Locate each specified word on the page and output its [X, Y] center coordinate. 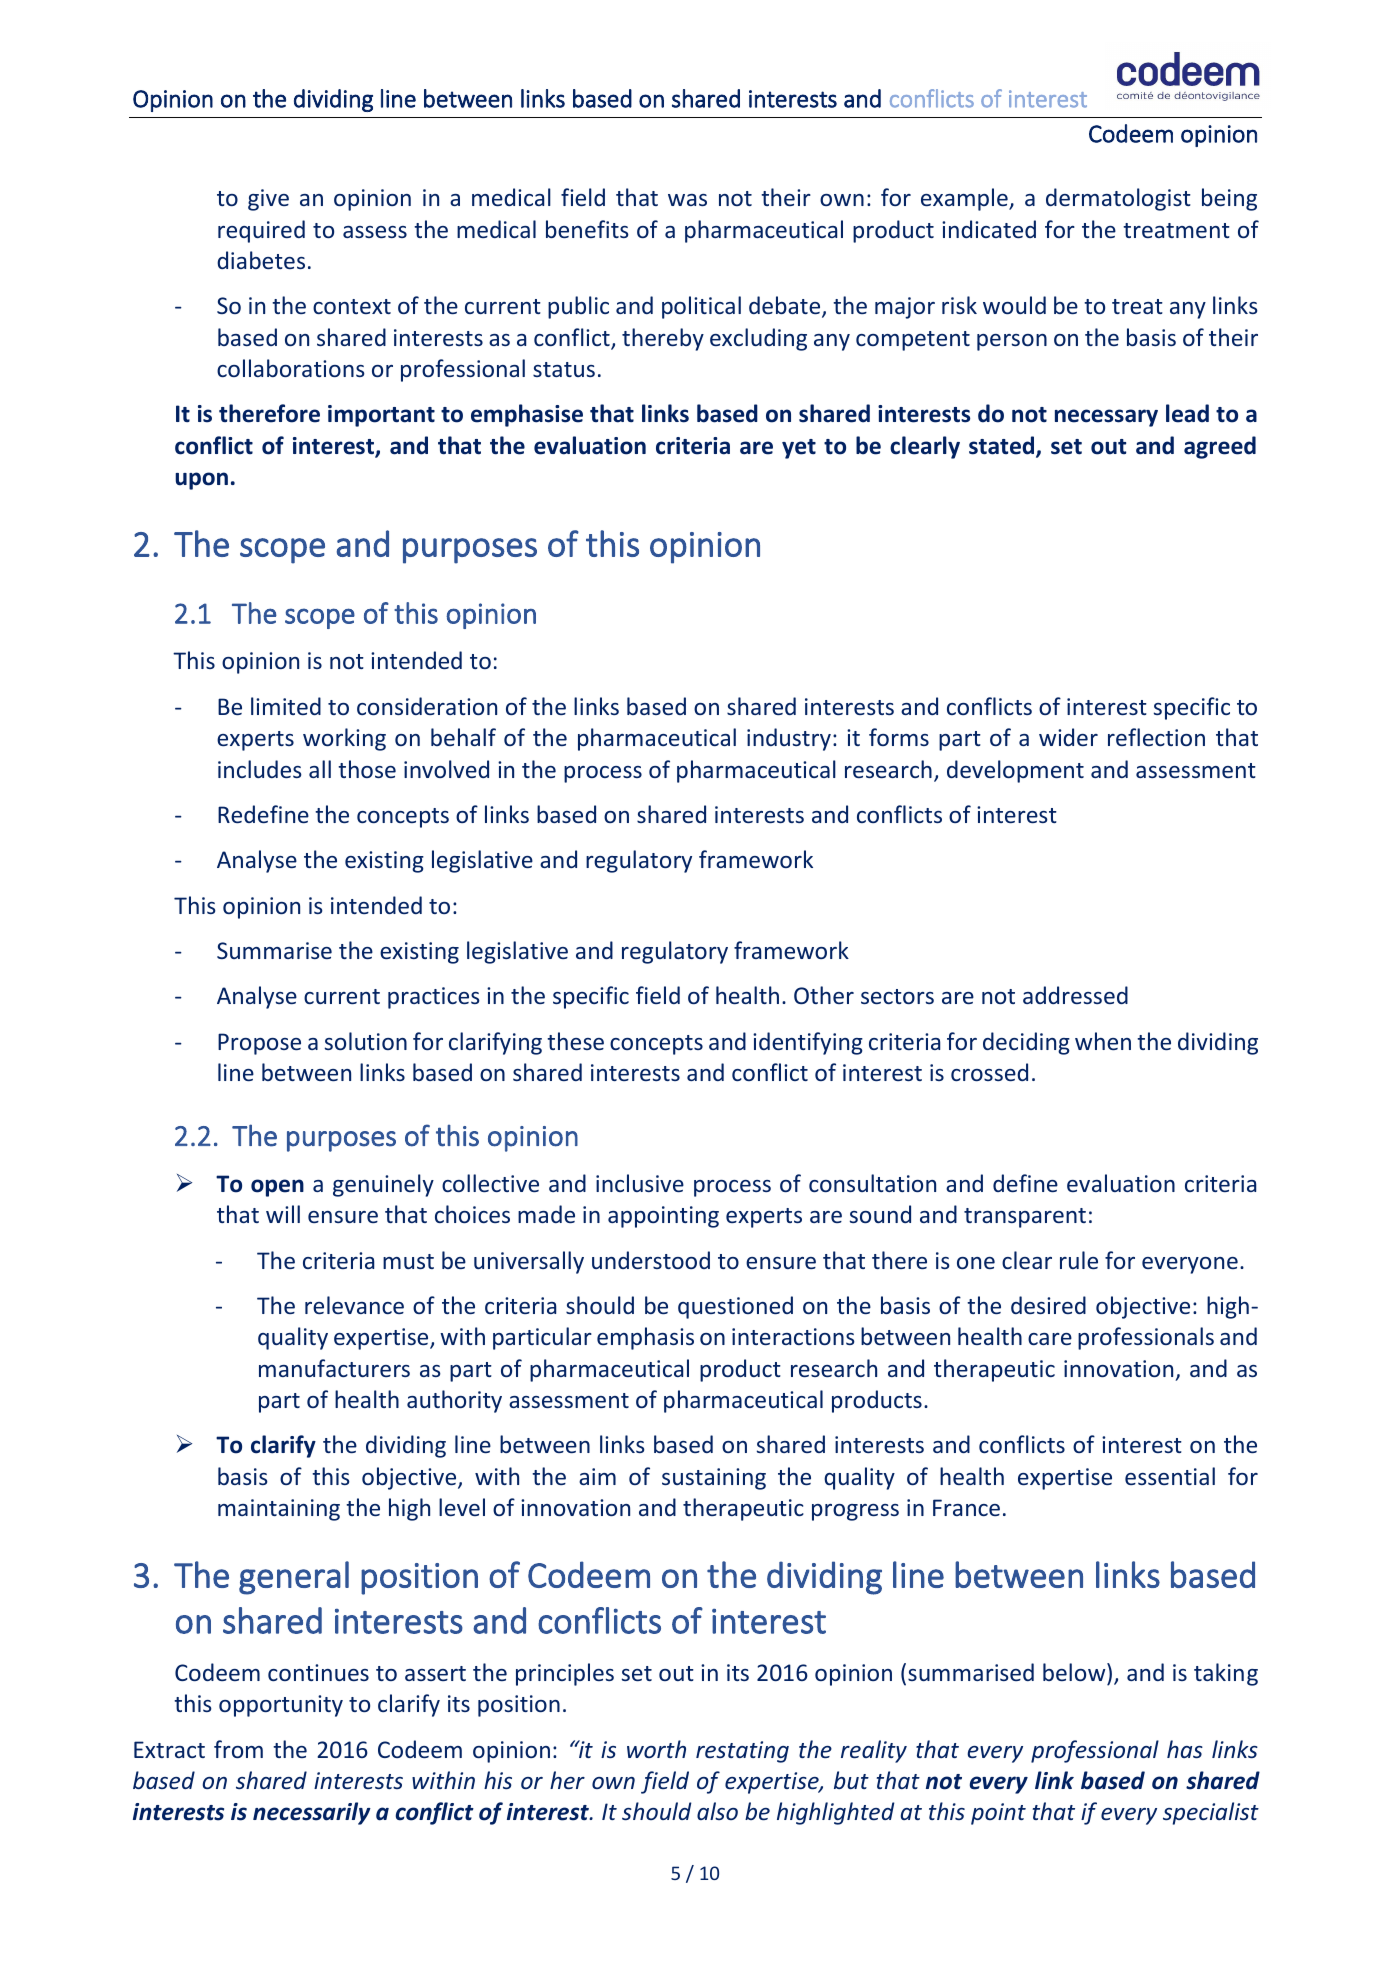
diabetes [261, 260]
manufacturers [334, 1368]
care [1050, 1339]
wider [1068, 737]
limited [286, 706]
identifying [808, 1043]
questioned [735, 1307]
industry [789, 739]
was [687, 200]
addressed [1075, 995]
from [238, 1749]
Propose [259, 1044]
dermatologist [1118, 199]
